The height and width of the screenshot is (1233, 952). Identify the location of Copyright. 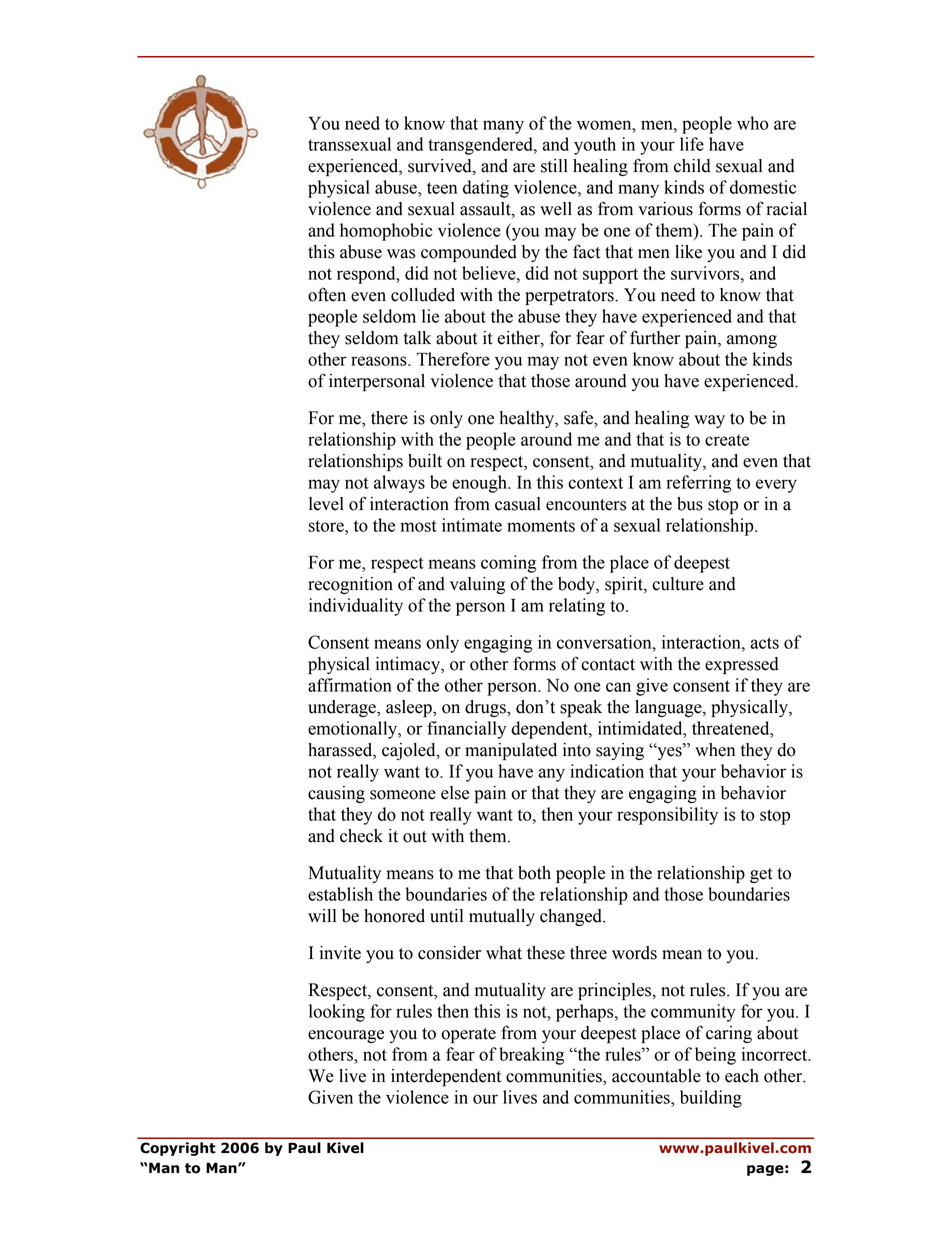
(178, 1149).
